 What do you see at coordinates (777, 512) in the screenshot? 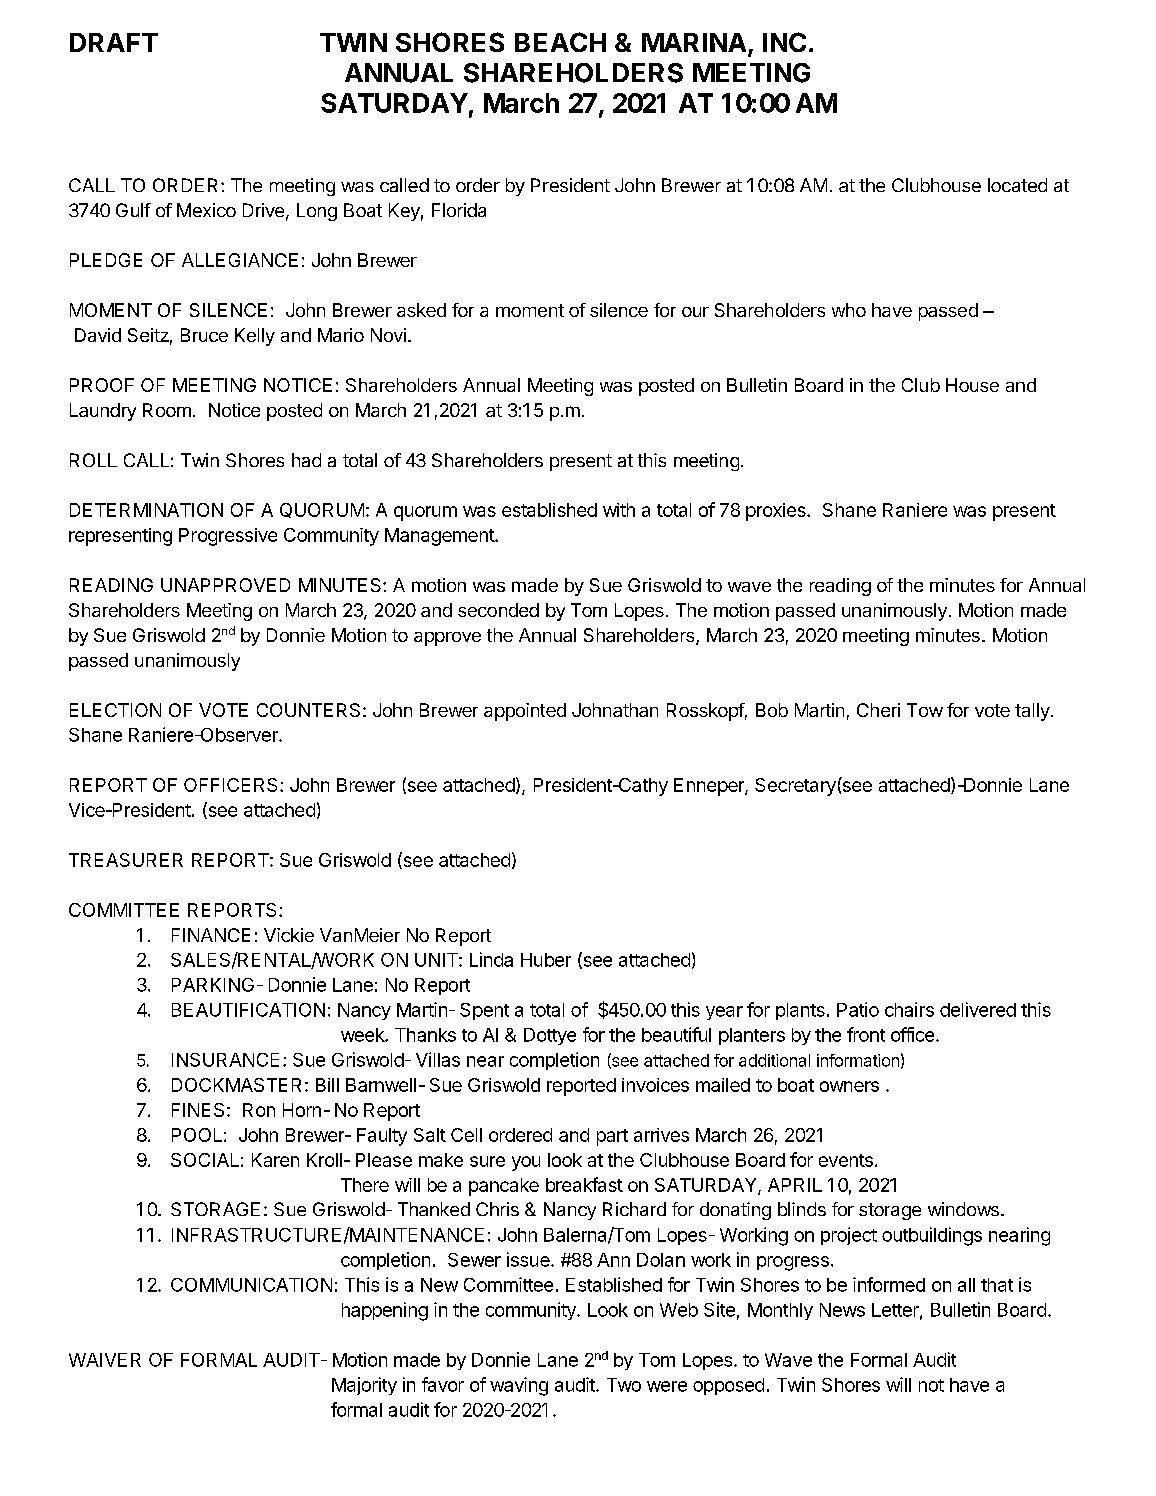
I see `proxies` at bounding box center [777, 512].
